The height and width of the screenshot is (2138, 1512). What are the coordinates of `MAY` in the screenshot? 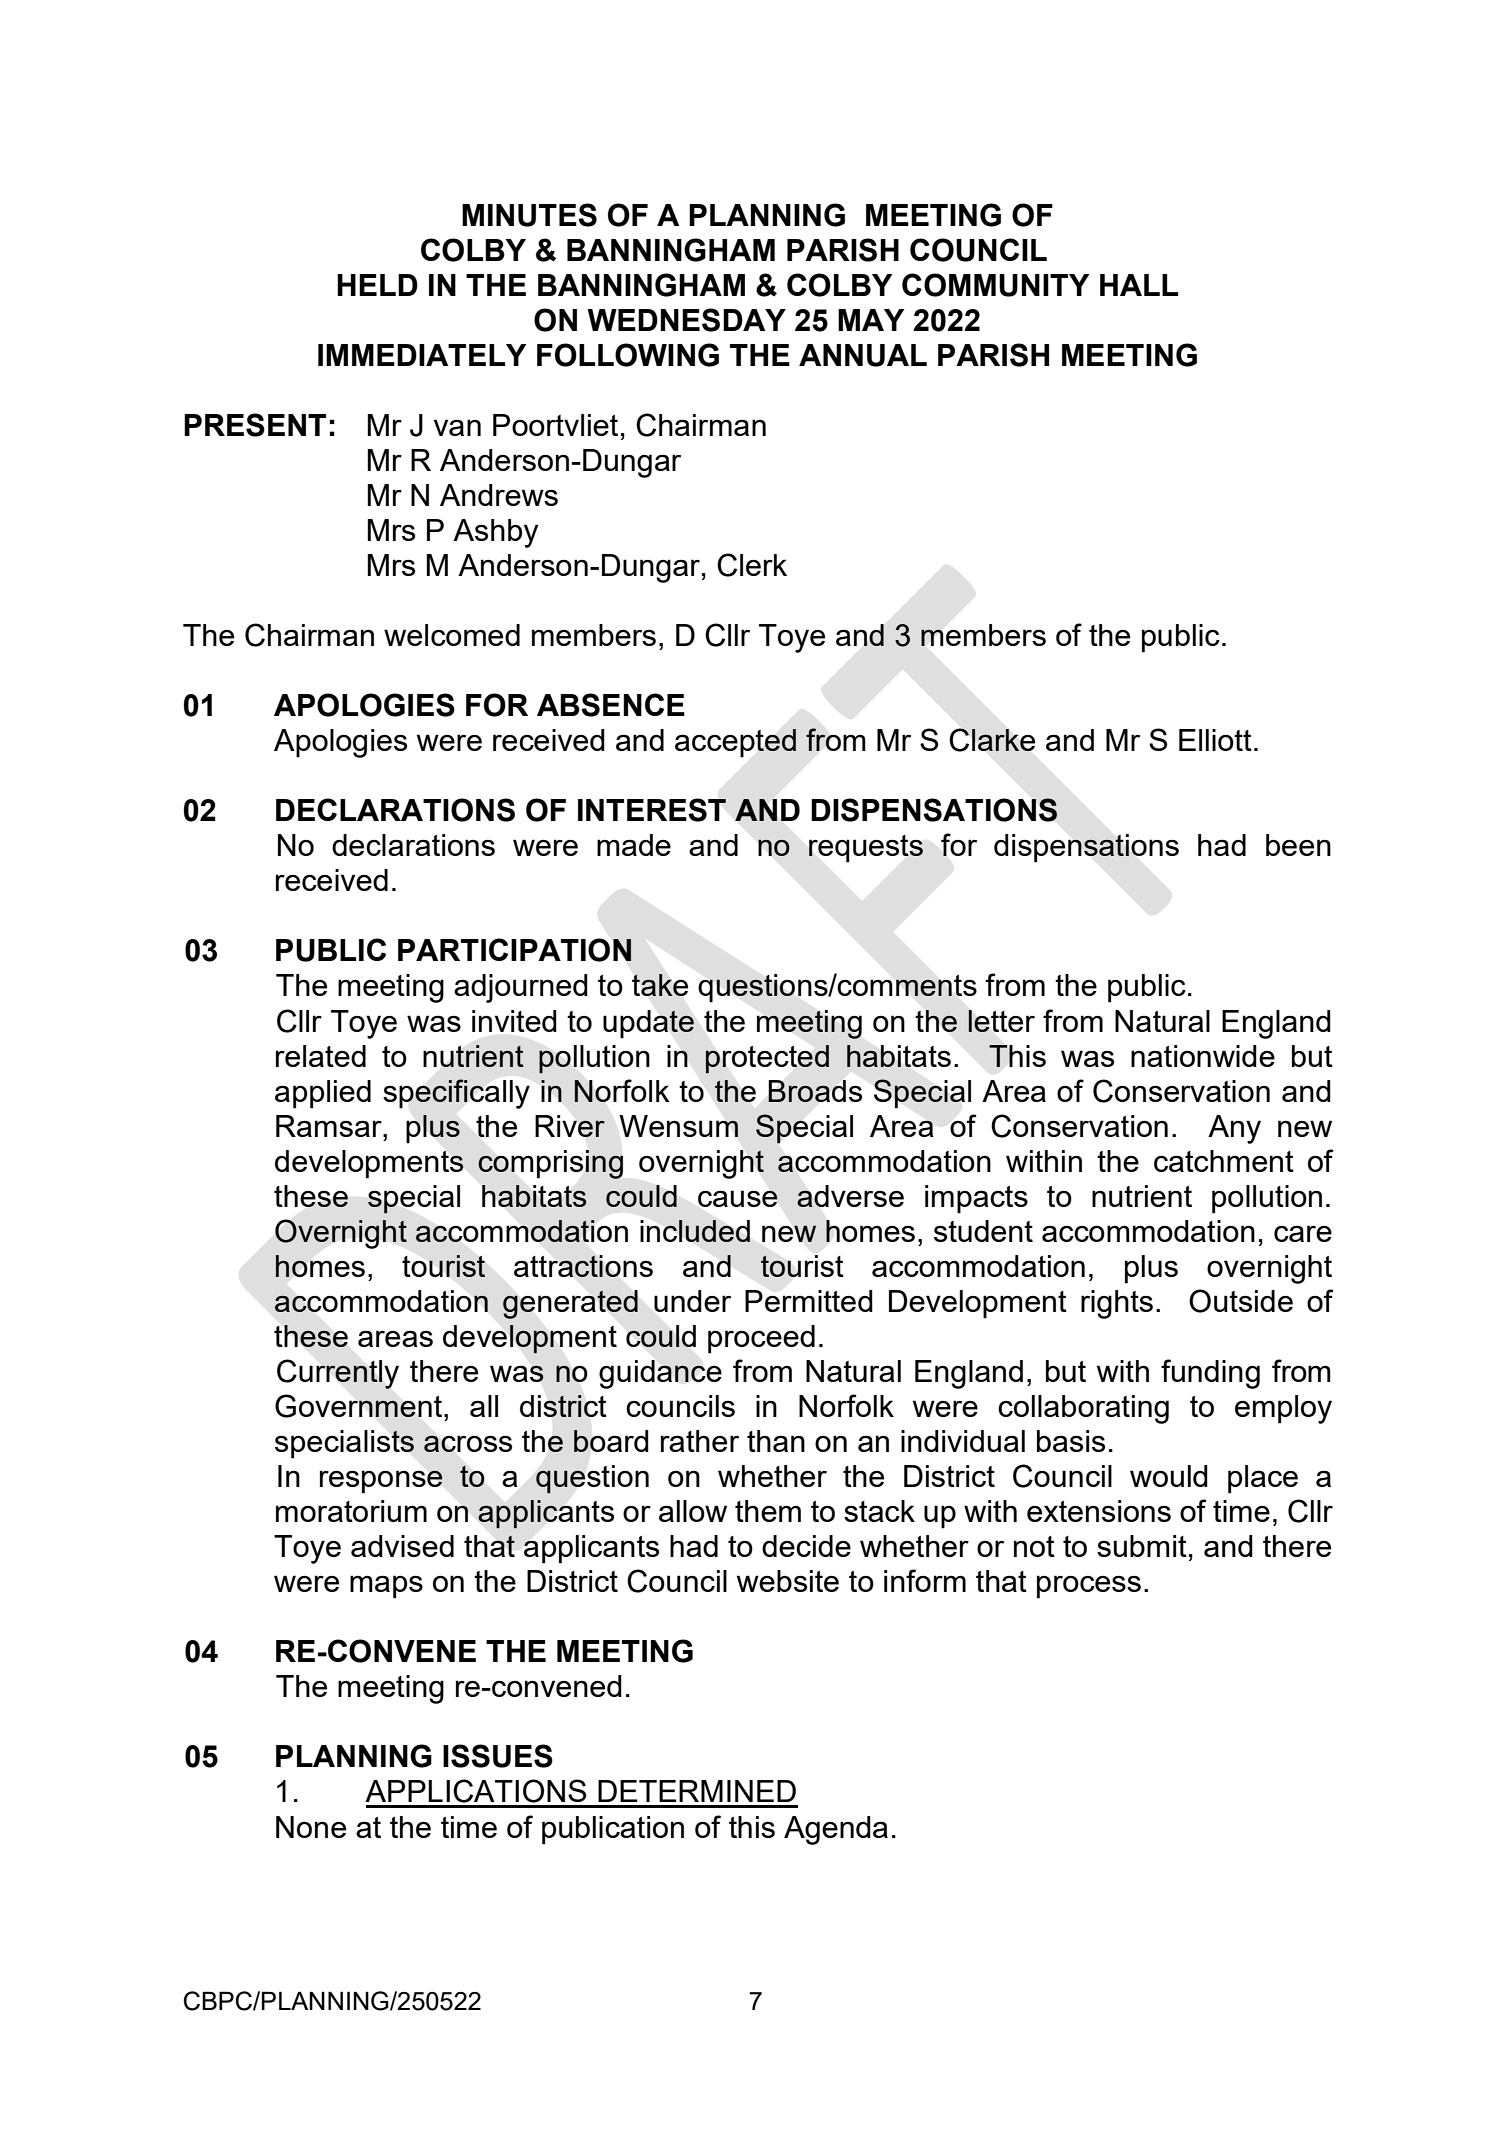 It's located at (871, 320).
